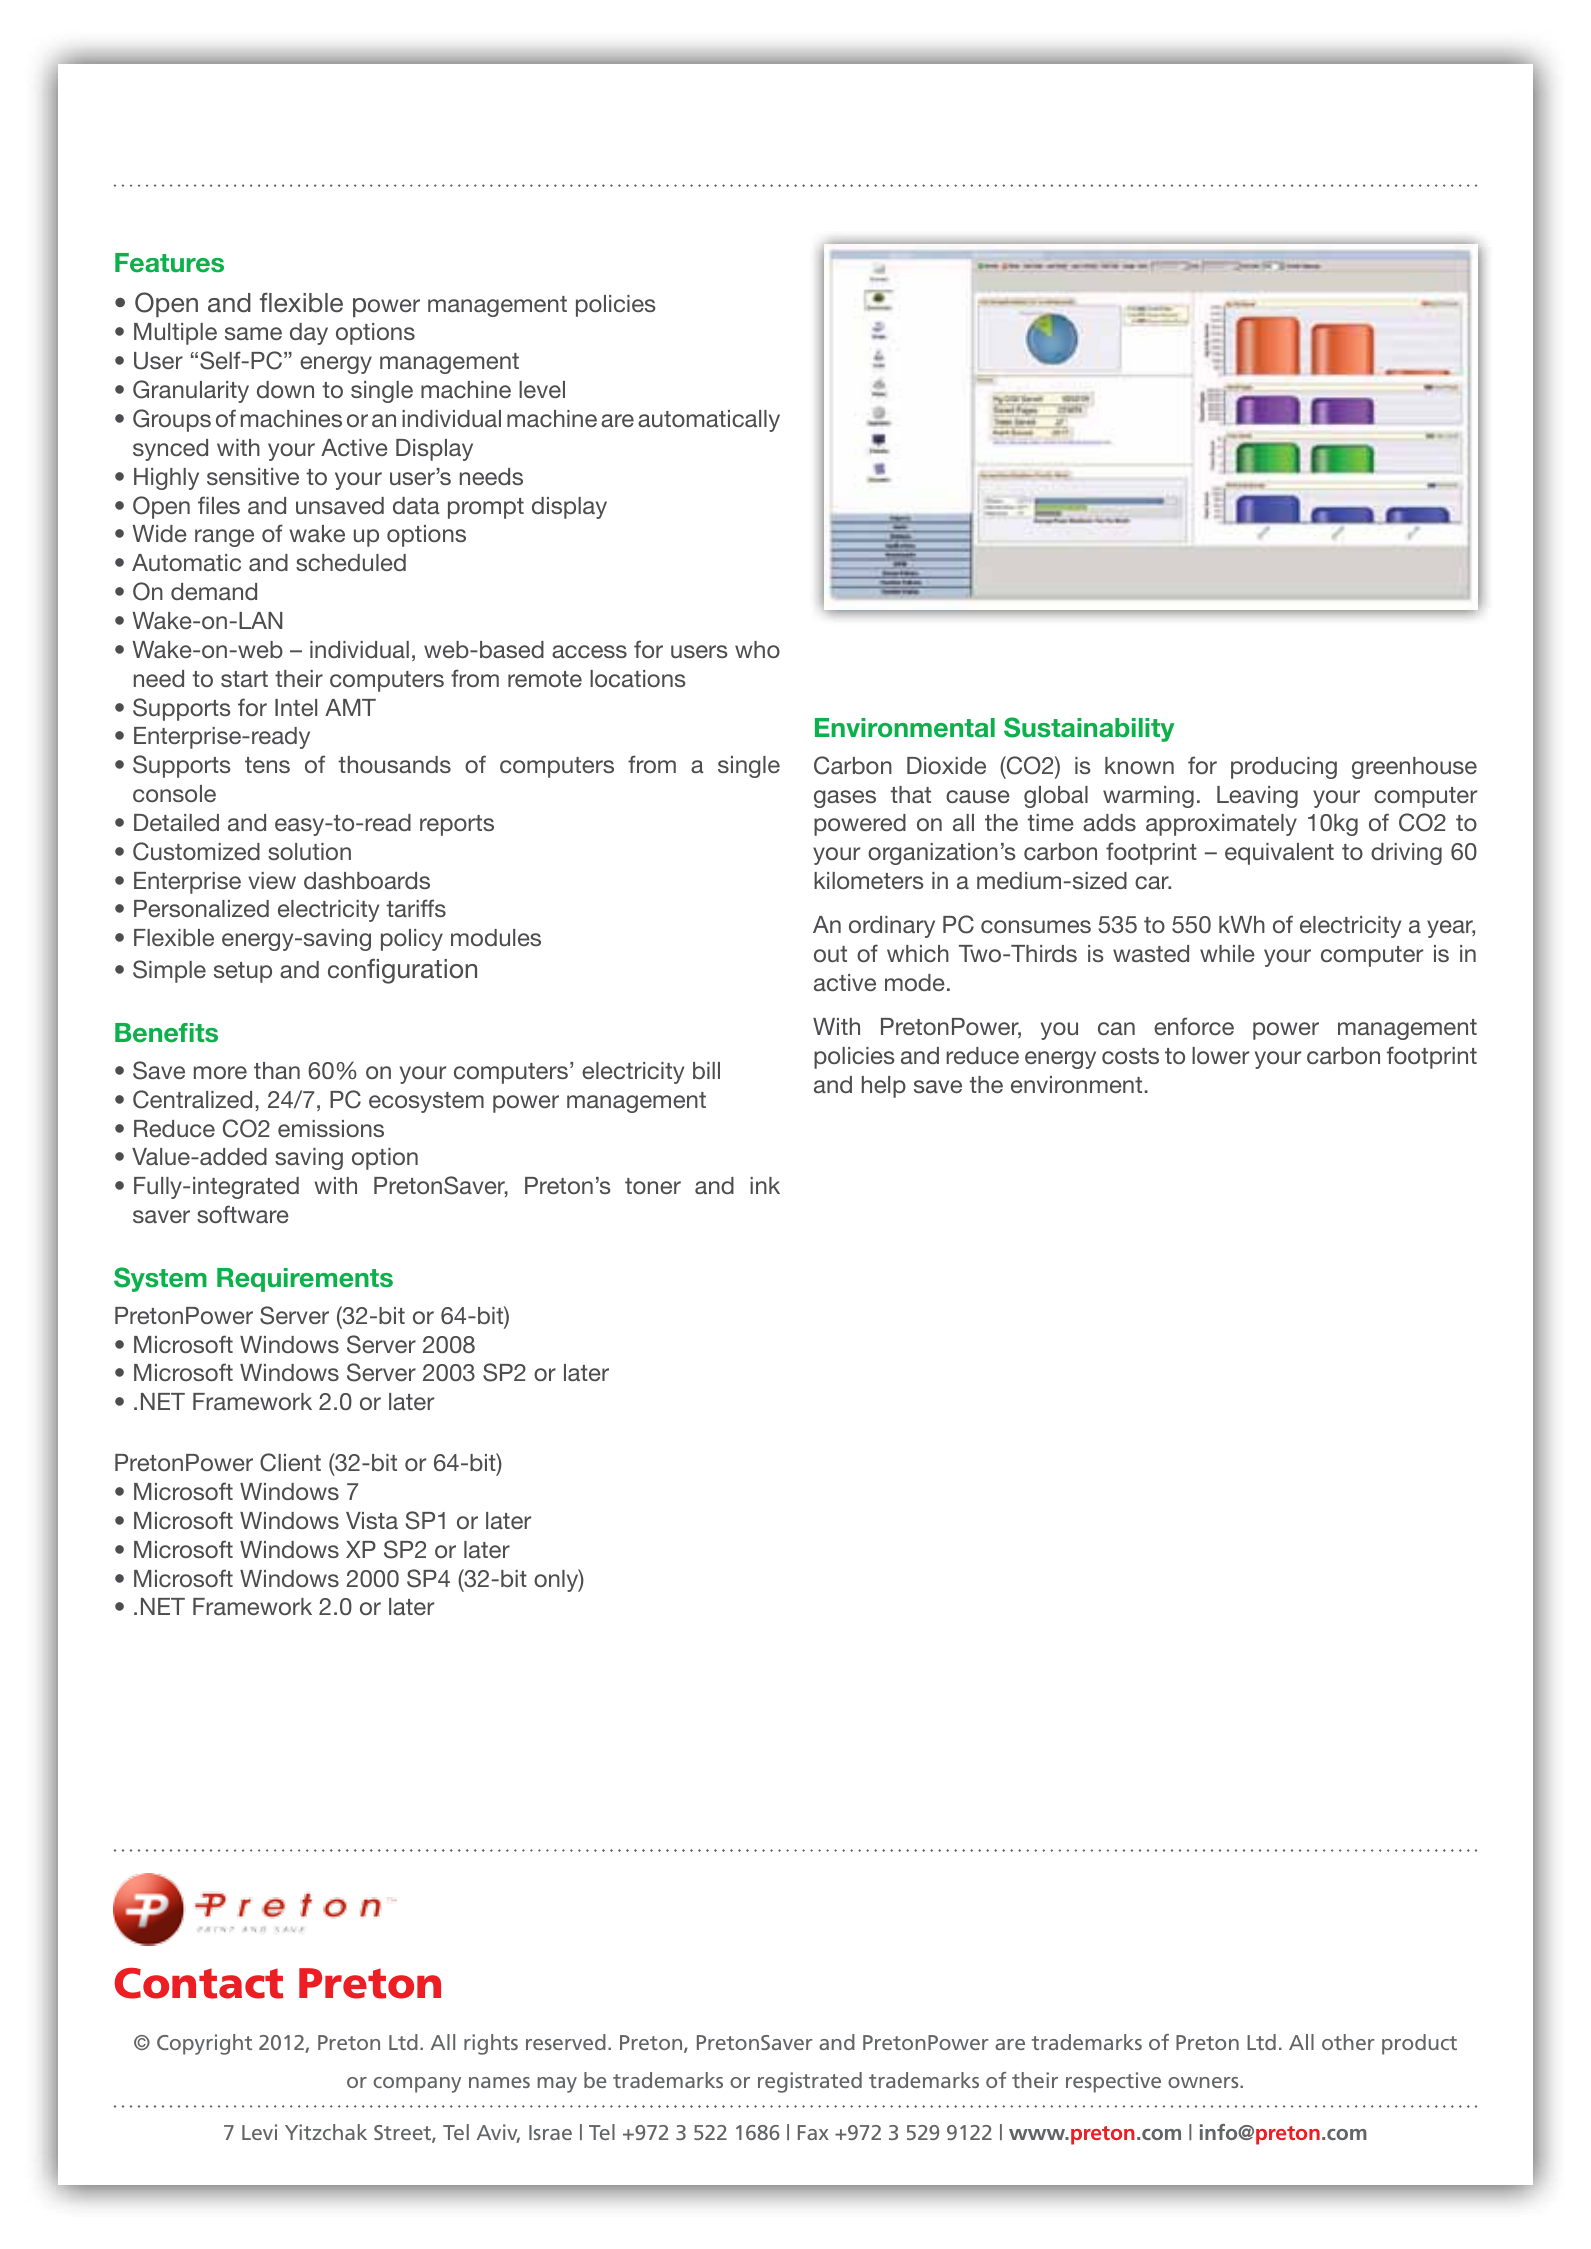 Image resolution: width=1591 pixels, height=2249 pixels. What do you see at coordinates (372, 1520) in the page?
I see `Vista` at bounding box center [372, 1520].
